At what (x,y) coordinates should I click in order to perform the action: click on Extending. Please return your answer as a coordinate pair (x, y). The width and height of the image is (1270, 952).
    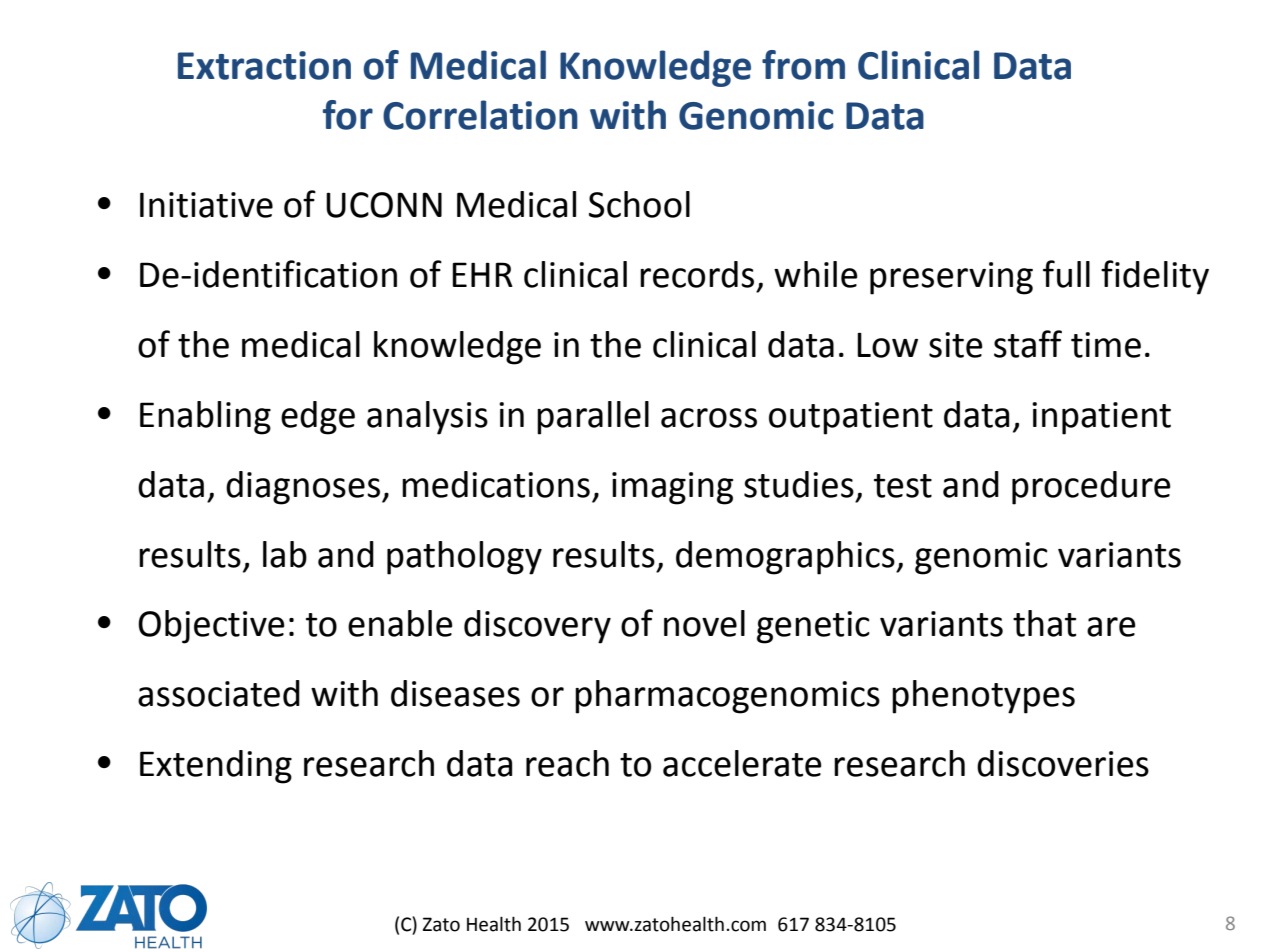
    Looking at the image, I should click on (216, 767).
